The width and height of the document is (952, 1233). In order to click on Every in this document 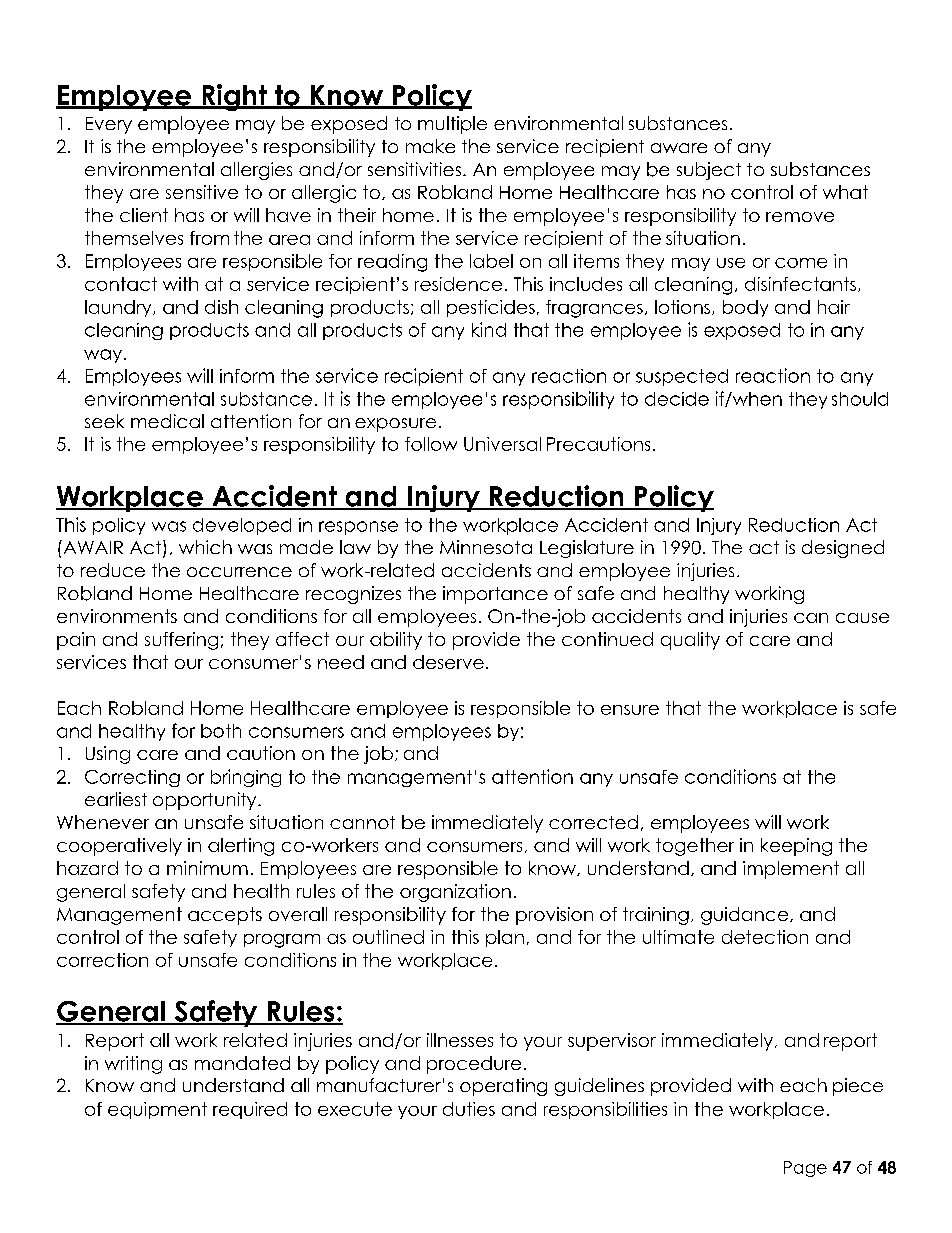, I will do `click(109, 125)`.
